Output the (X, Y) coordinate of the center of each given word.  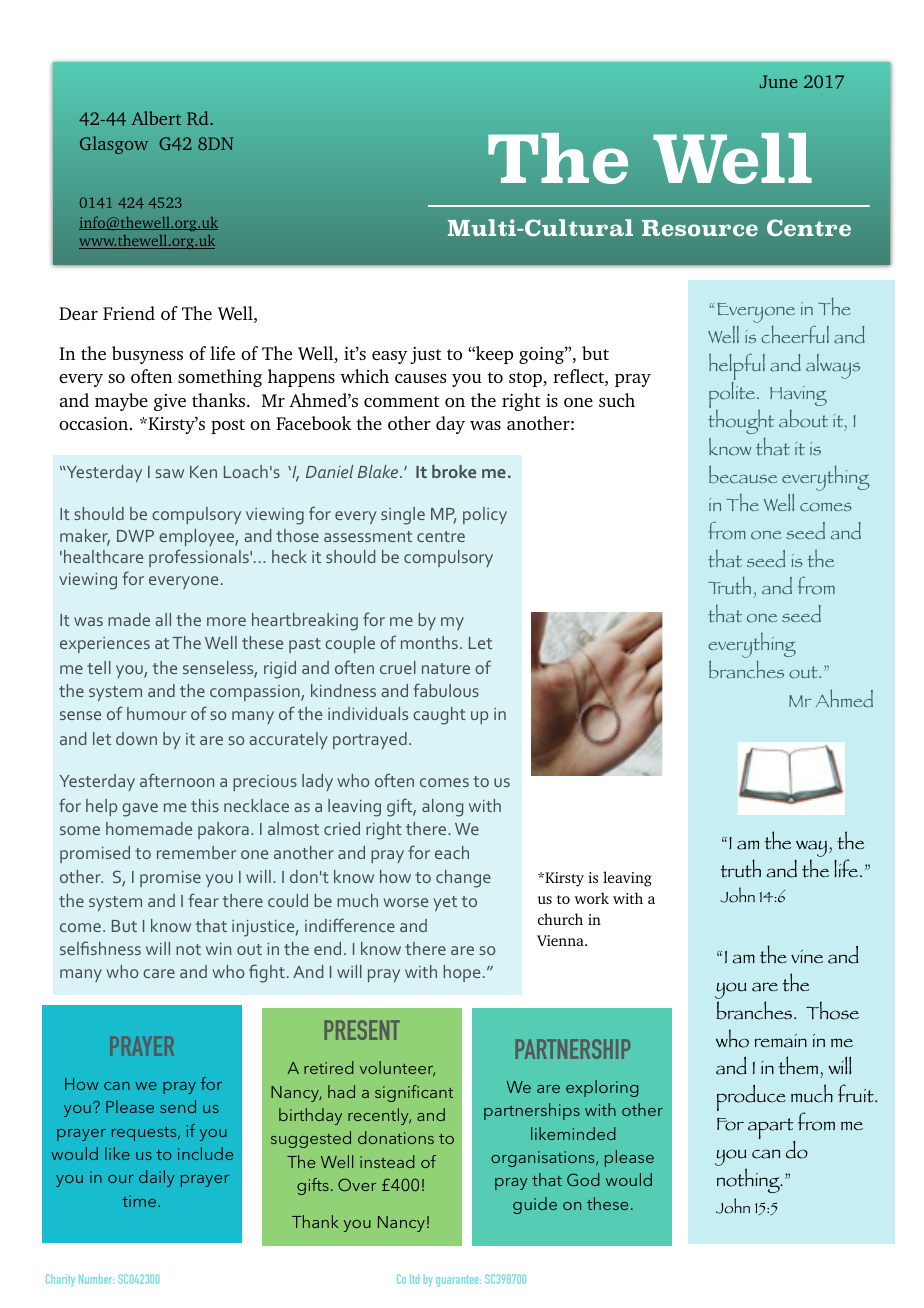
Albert (156, 118)
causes (420, 378)
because (743, 474)
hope (462, 973)
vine (807, 956)
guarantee (458, 1281)
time (140, 1201)
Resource (700, 228)
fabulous (446, 690)
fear (204, 900)
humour (156, 713)
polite (732, 395)
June (779, 81)
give (170, 402)
